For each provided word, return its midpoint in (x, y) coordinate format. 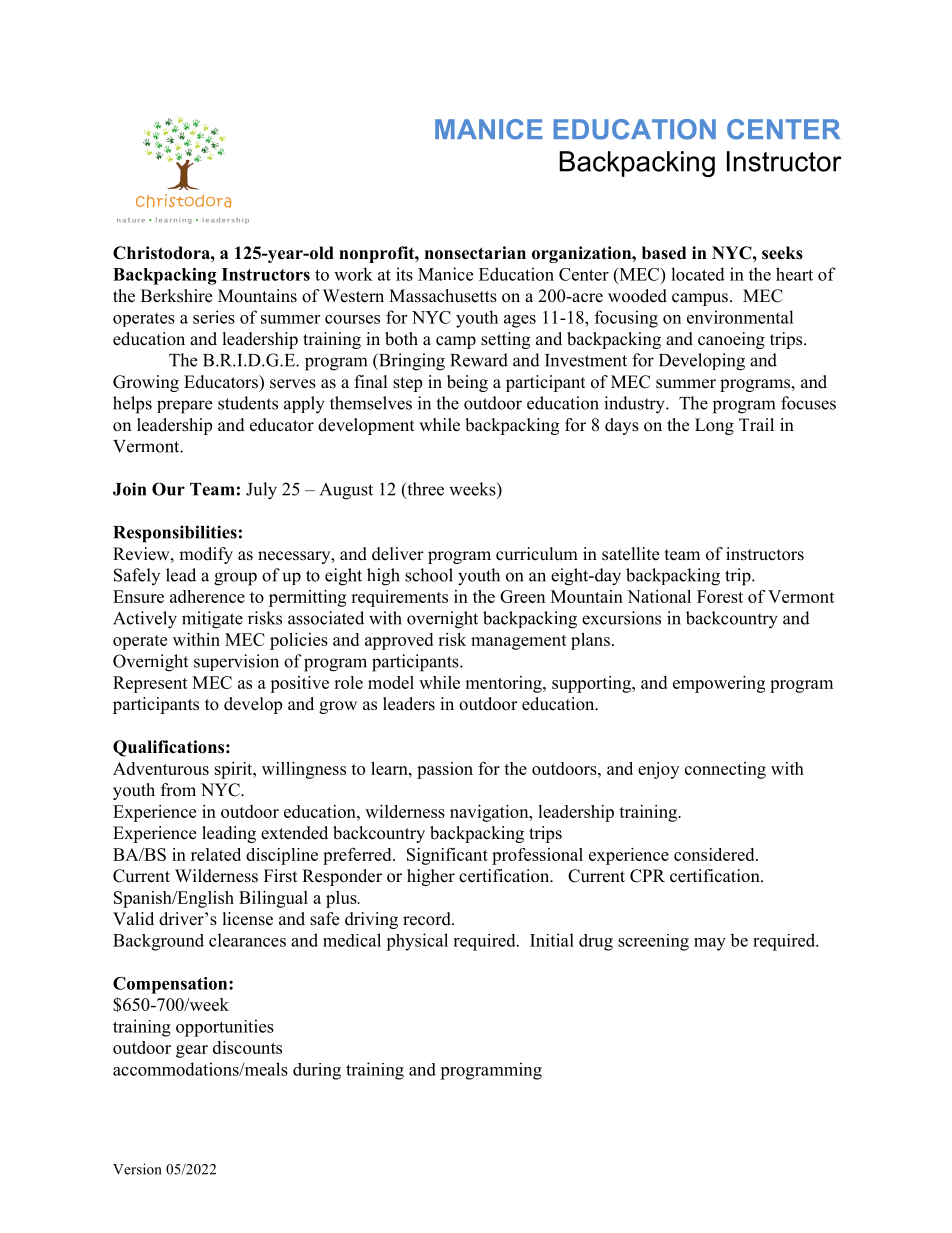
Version (137, 1169)
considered (715, 854)
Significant (447, 856)
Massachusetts (443, 296)
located (698, 274)
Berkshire (176, 296)
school (429, 575)
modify (206, 555)
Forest (720, 596)
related (216, 854)
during (317, 1071)
